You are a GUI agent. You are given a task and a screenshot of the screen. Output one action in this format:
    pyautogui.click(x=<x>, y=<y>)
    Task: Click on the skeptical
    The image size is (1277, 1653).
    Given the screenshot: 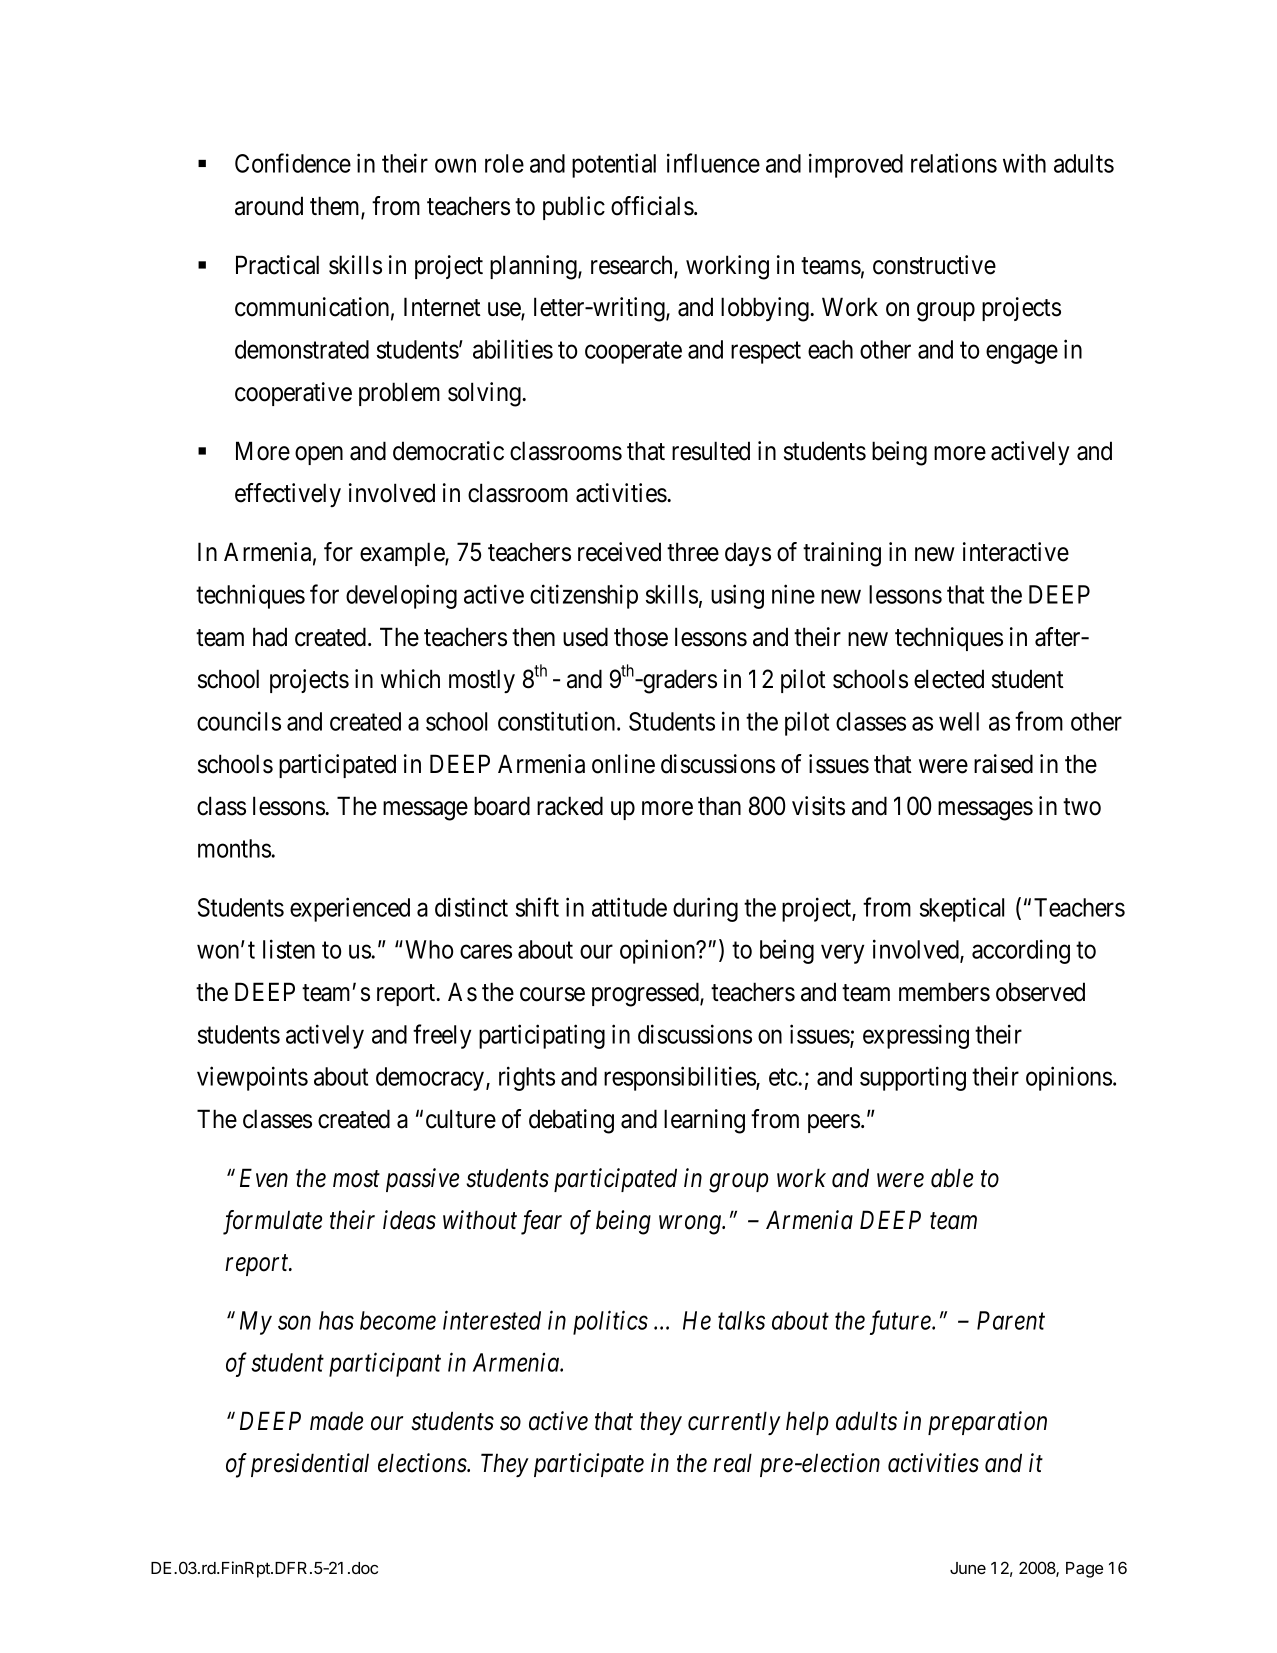 What is the action you would take?
    pyautogui.click(x=962, y=909)
